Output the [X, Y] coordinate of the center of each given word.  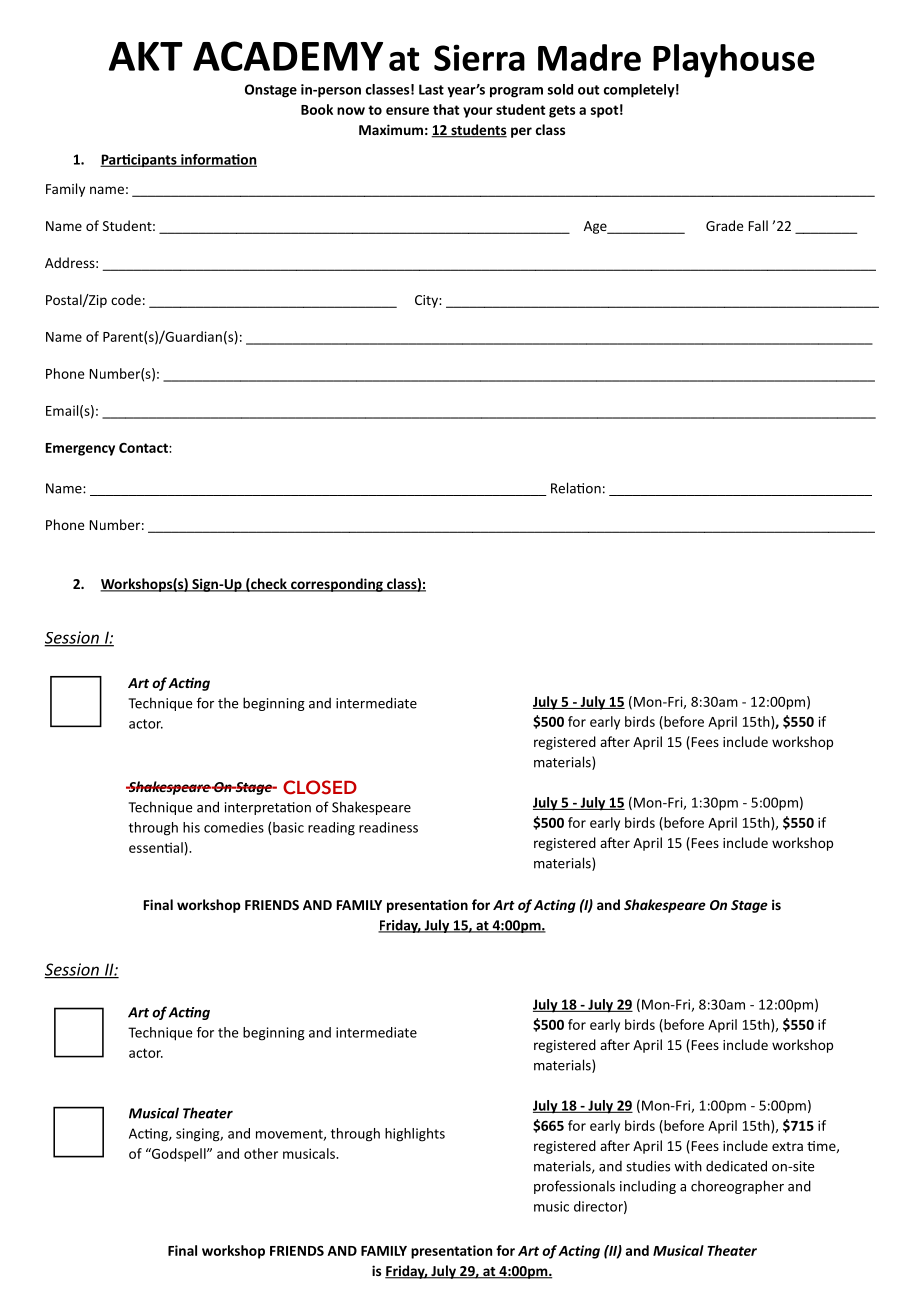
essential [156, 847]
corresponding [337, 585]
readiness [388, 827]
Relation [576, 488]
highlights [415, 1135]
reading [331, 829]
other [261, 1153]
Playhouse [734, 61]
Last [431, 89]
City [427, 301]
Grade [724, 225]
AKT [146, 56]
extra [787, 1146]
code [126, 299]
